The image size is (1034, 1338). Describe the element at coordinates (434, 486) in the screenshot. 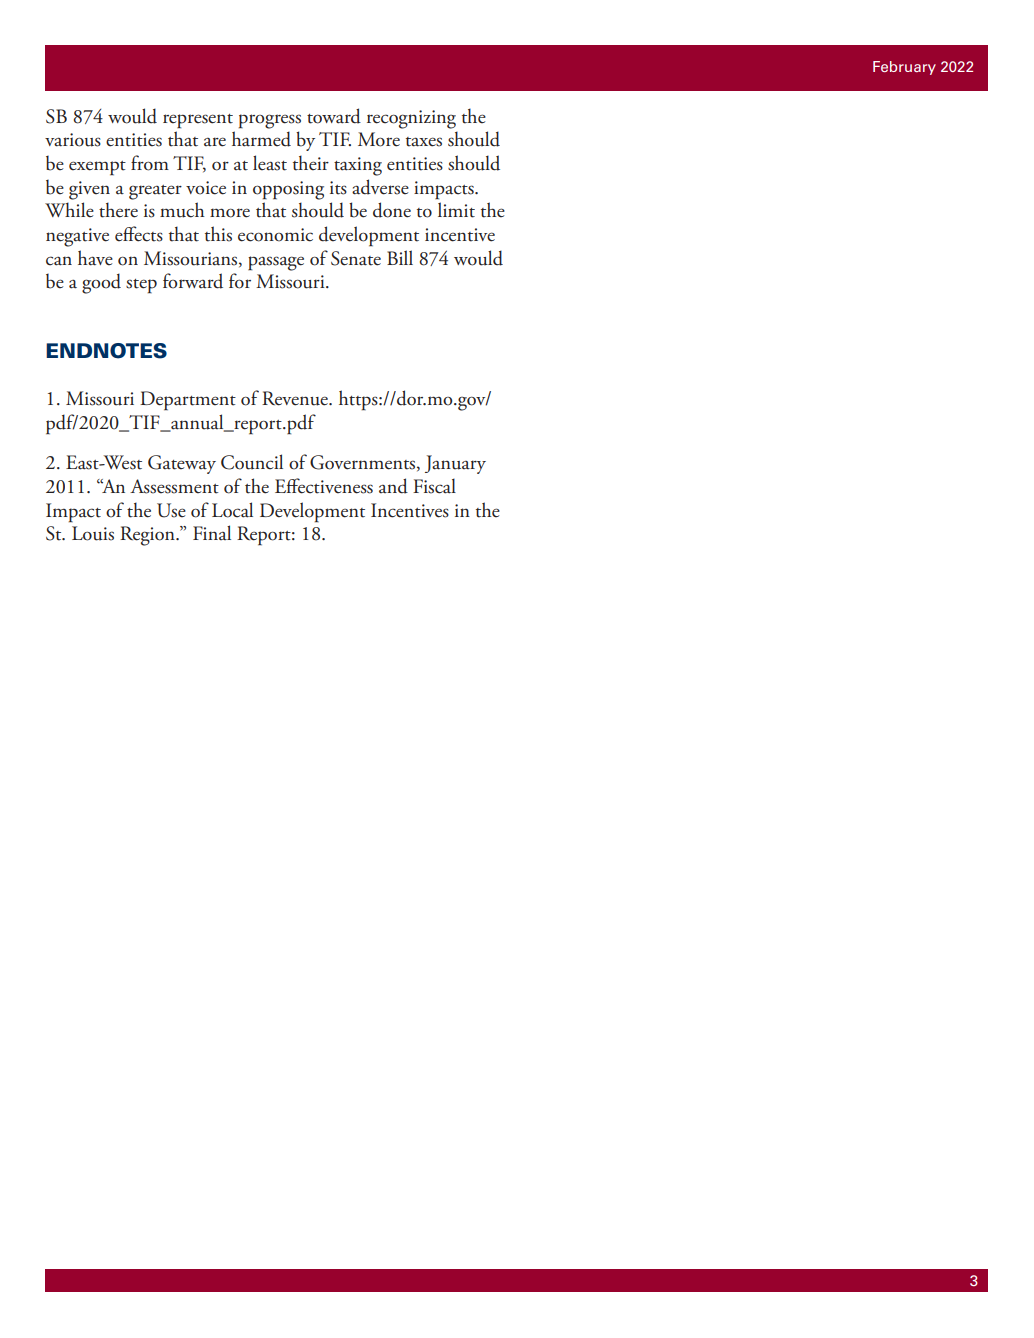

I see `Fiscal` at that location.
